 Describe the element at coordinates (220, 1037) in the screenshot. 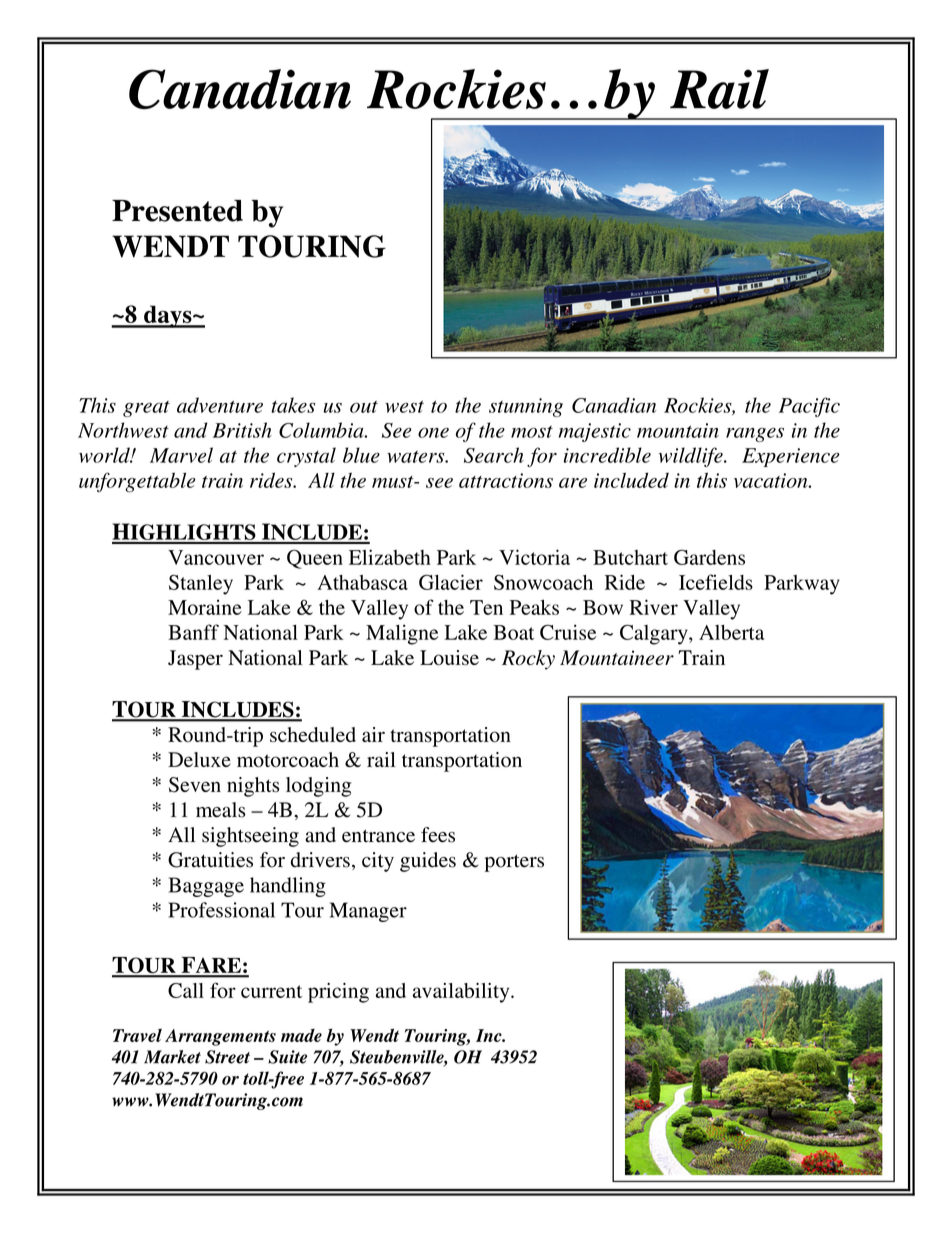

I see `Arrangements` at that location.
